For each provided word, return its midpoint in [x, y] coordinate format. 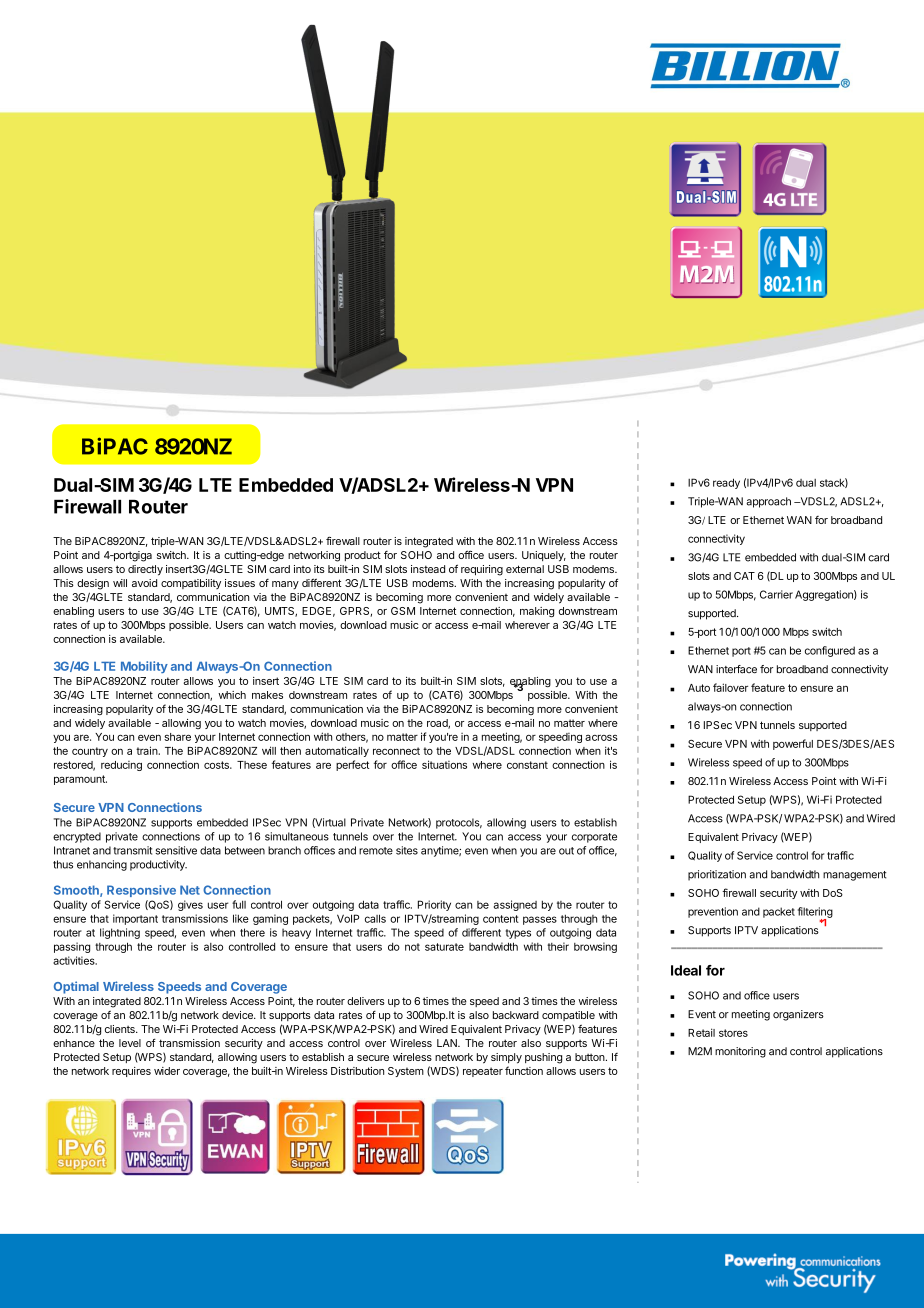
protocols [459, 823]
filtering [815, 913]
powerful [793, 744]
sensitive [176, 850]
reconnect [396, 751]
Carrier [776, 594]
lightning [120, 933]
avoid [144, 583]
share [177, 737]
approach [768, 502]
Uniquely [544, 556]
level [130, 1043]
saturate [444, 947]
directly [145, 570]
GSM [403, 611]
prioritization [717, 875]
